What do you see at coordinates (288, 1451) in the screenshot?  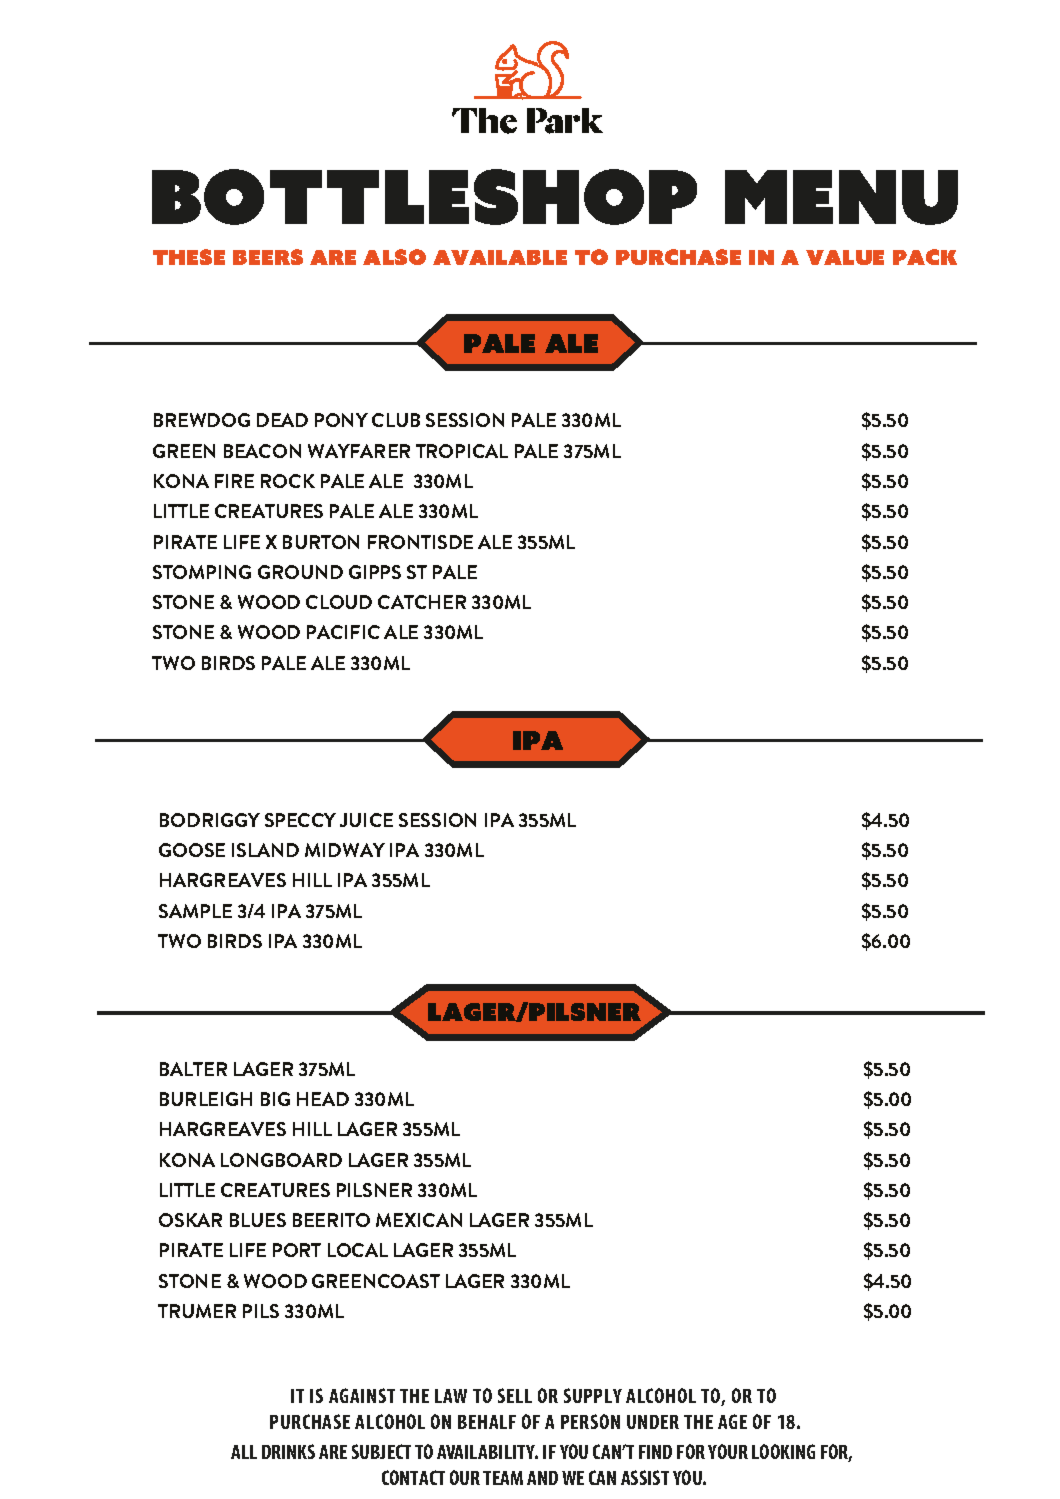 I see `DRINKS` at bounding box center [288, 1451].
